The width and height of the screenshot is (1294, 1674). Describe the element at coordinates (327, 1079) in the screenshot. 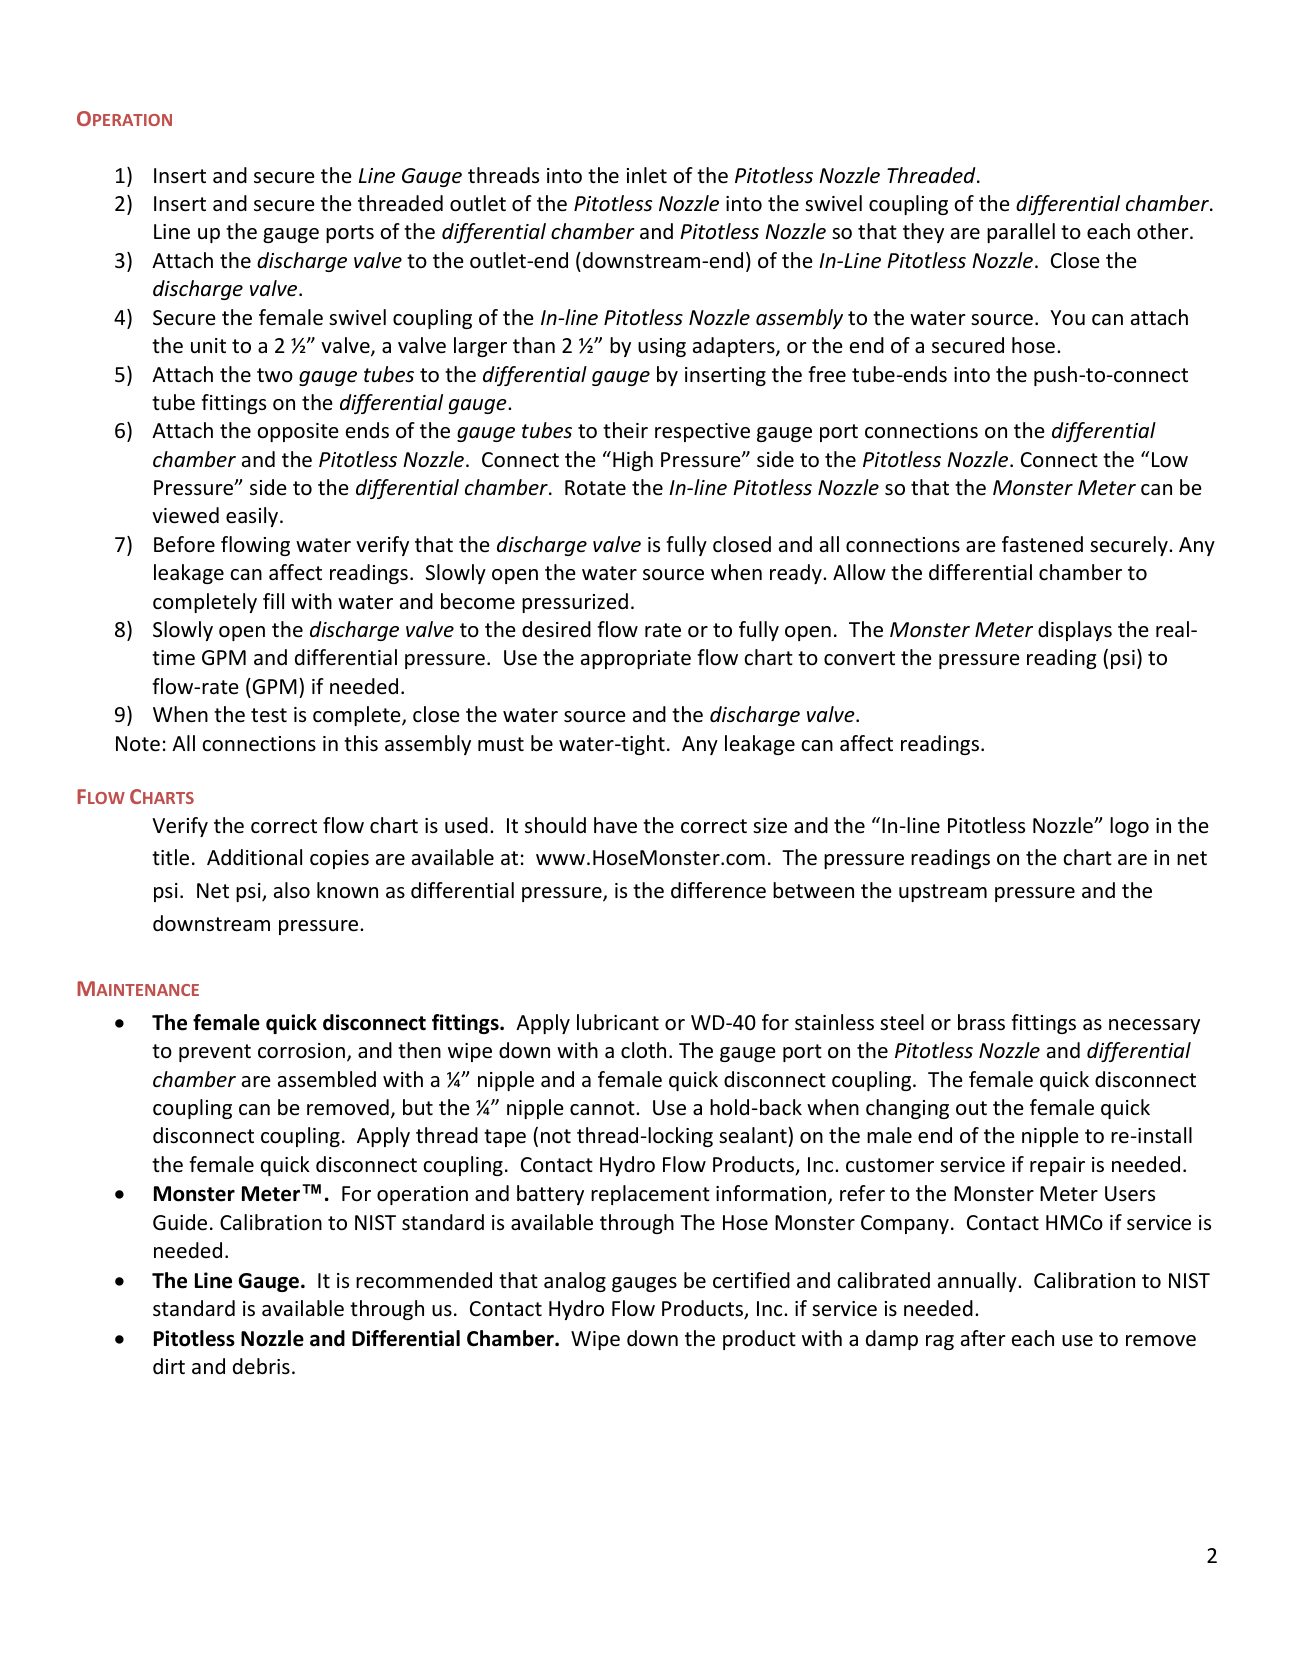

I see `assembled` at that location.
